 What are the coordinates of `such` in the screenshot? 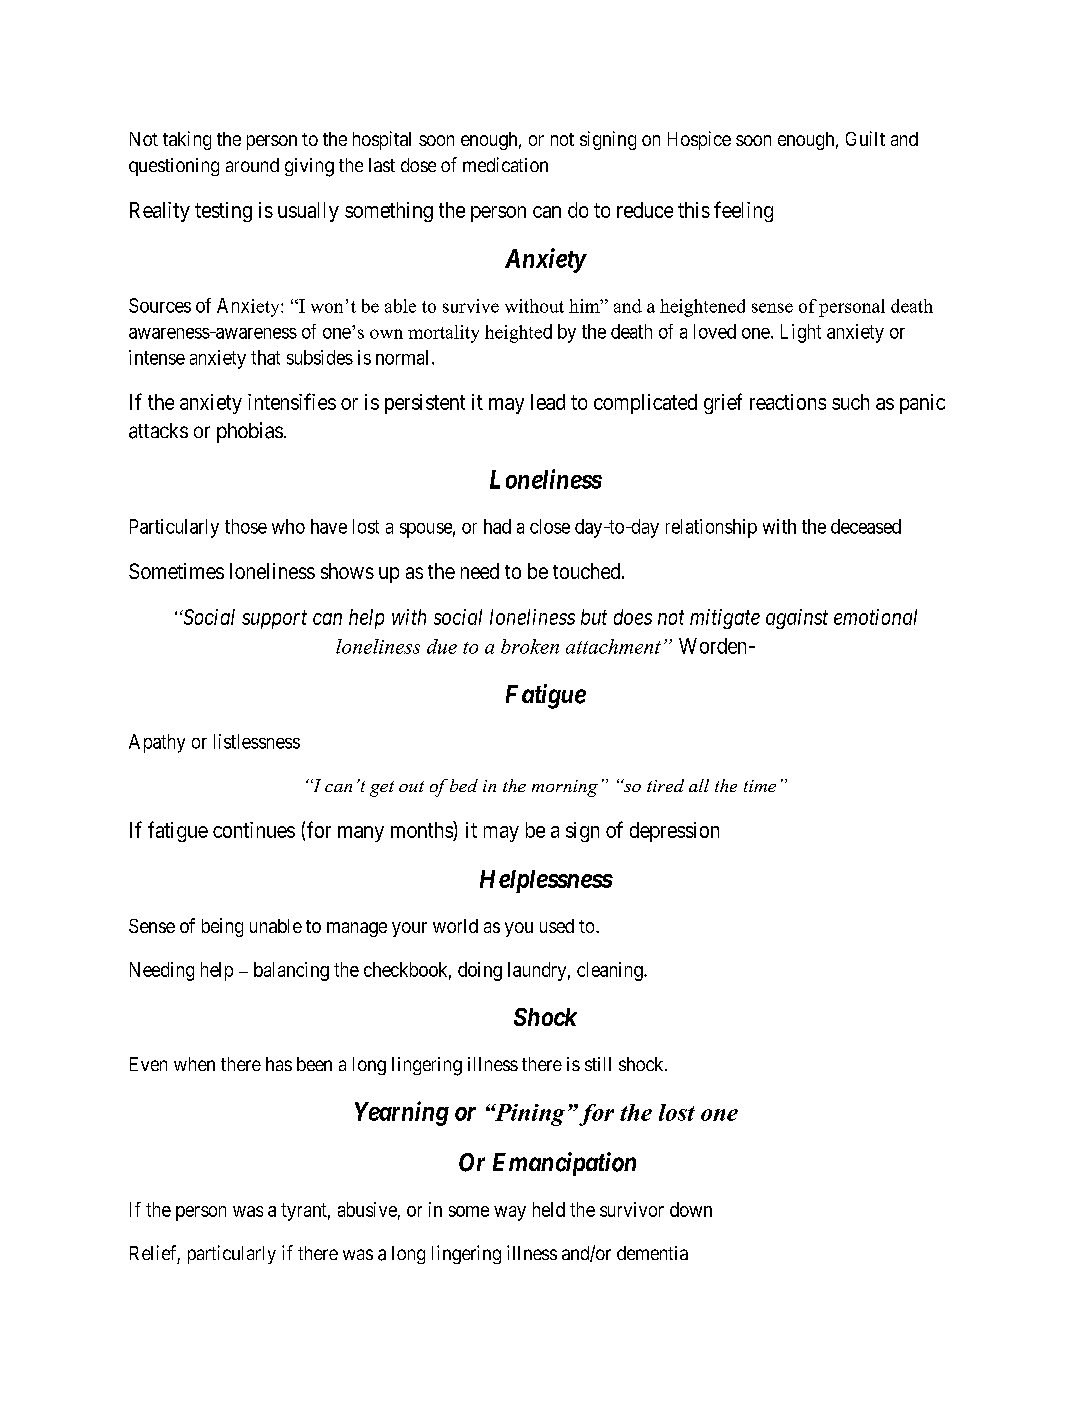 It's located at (850, 402).
